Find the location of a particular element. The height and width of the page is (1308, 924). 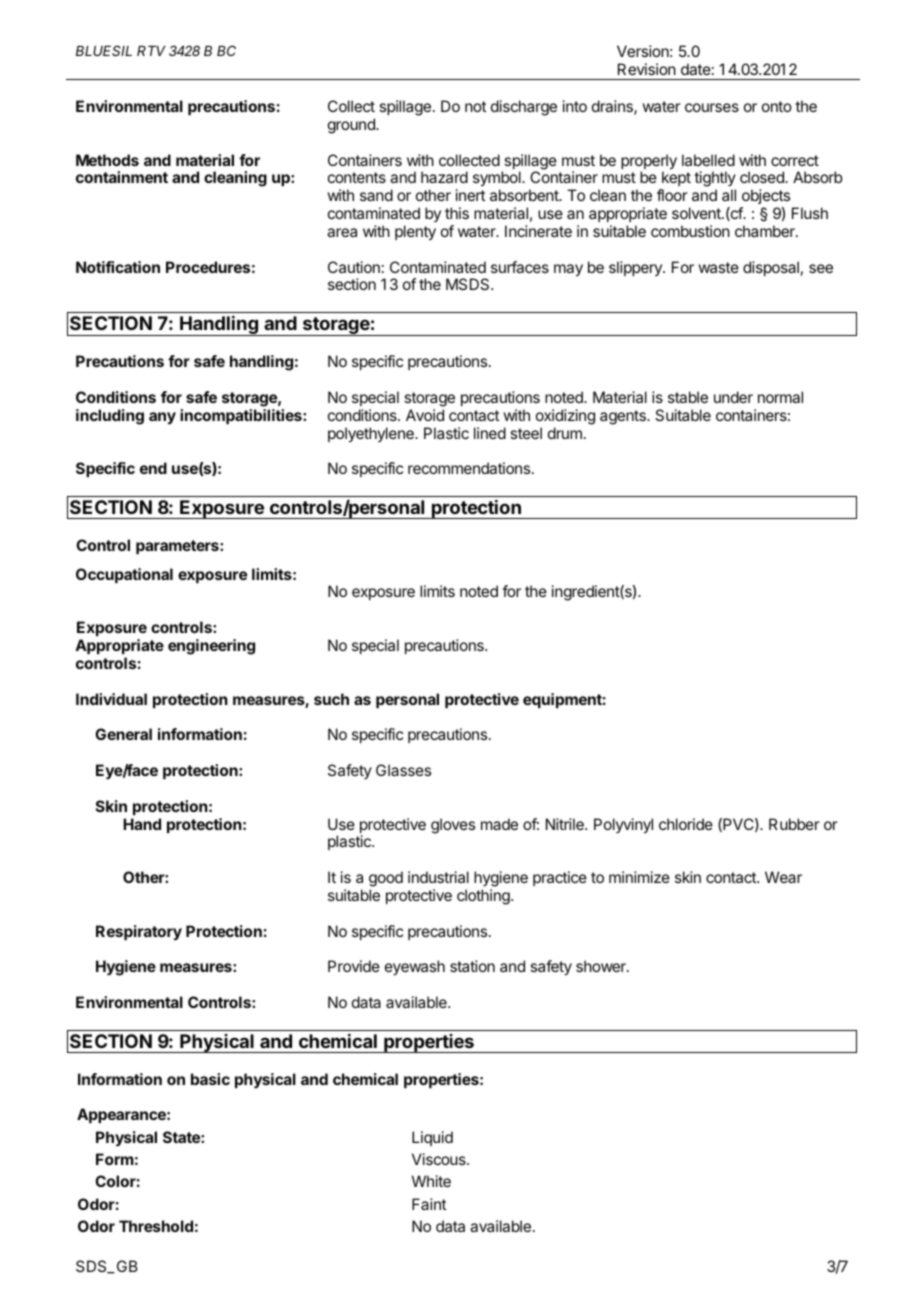

White is located at coordinates (431, 1181).
